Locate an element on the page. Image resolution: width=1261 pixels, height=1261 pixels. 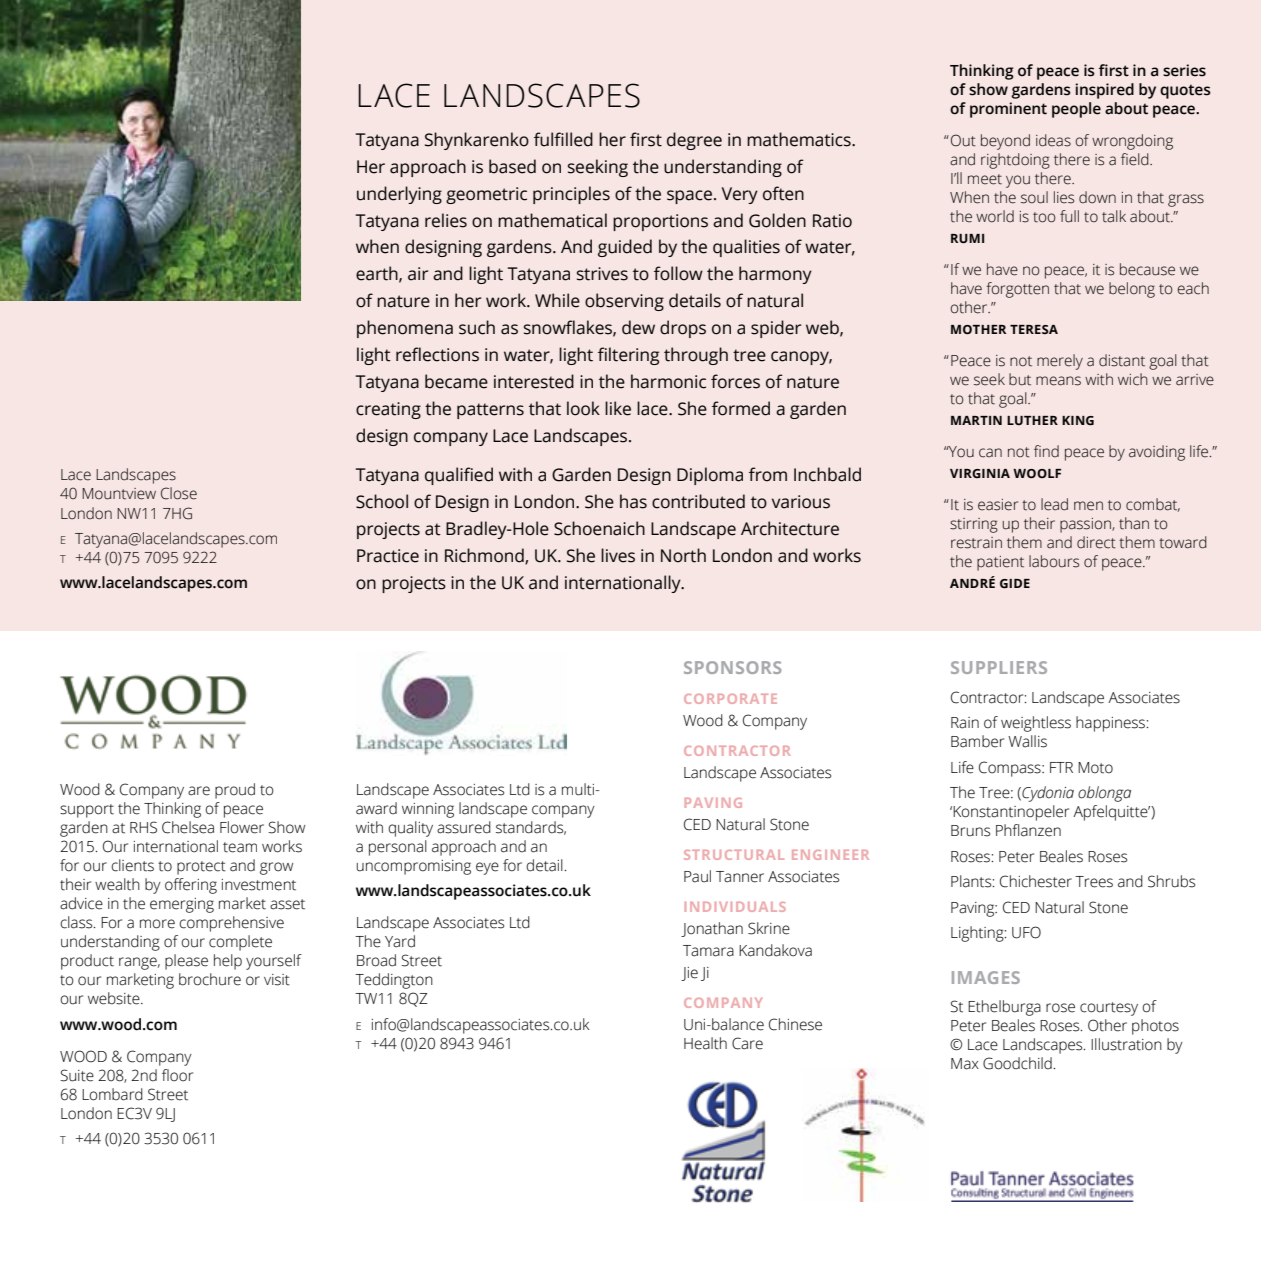
floor is located at coordinates (177, 1075).
